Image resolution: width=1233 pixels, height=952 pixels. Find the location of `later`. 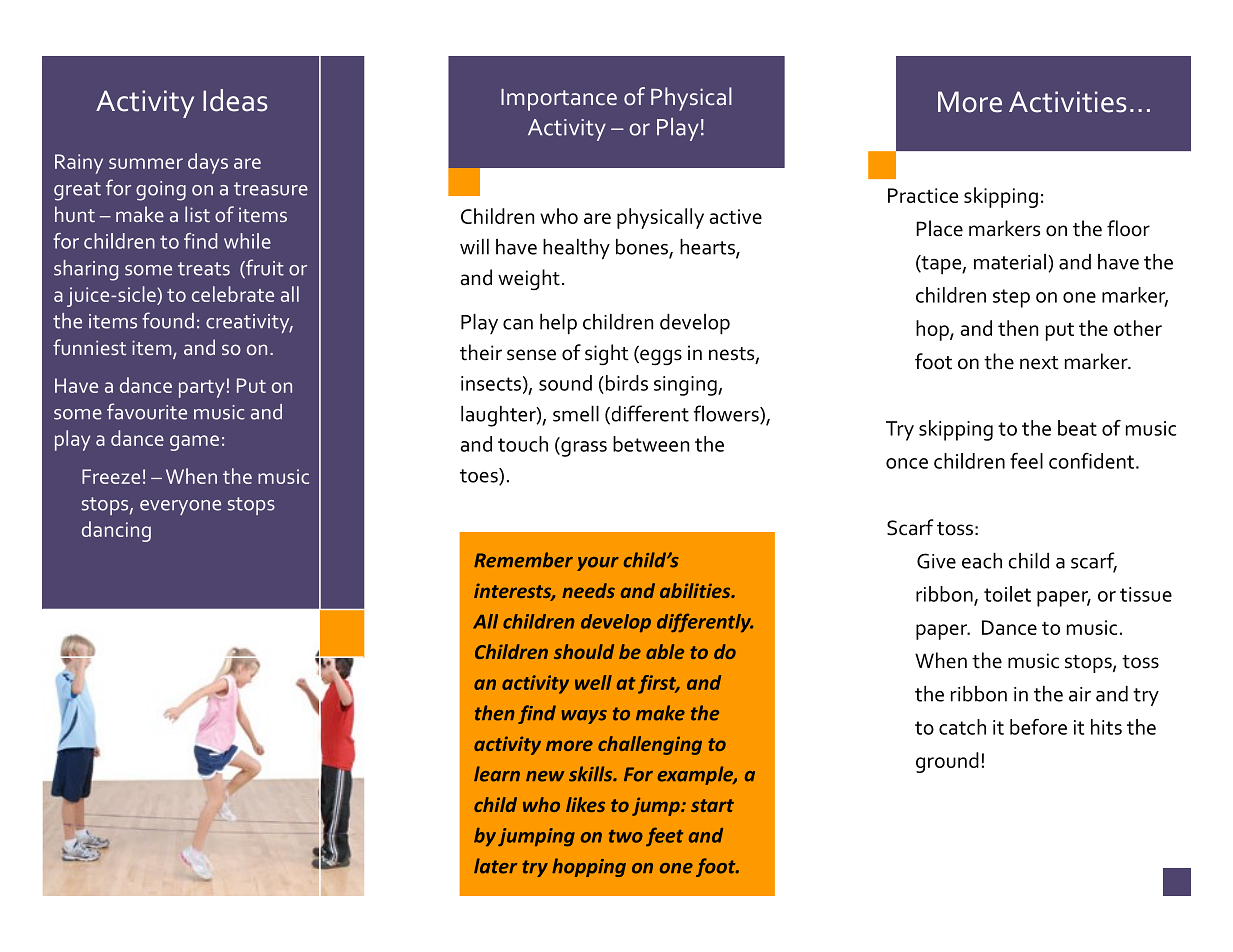

later is located at coordinates (495, 866).
